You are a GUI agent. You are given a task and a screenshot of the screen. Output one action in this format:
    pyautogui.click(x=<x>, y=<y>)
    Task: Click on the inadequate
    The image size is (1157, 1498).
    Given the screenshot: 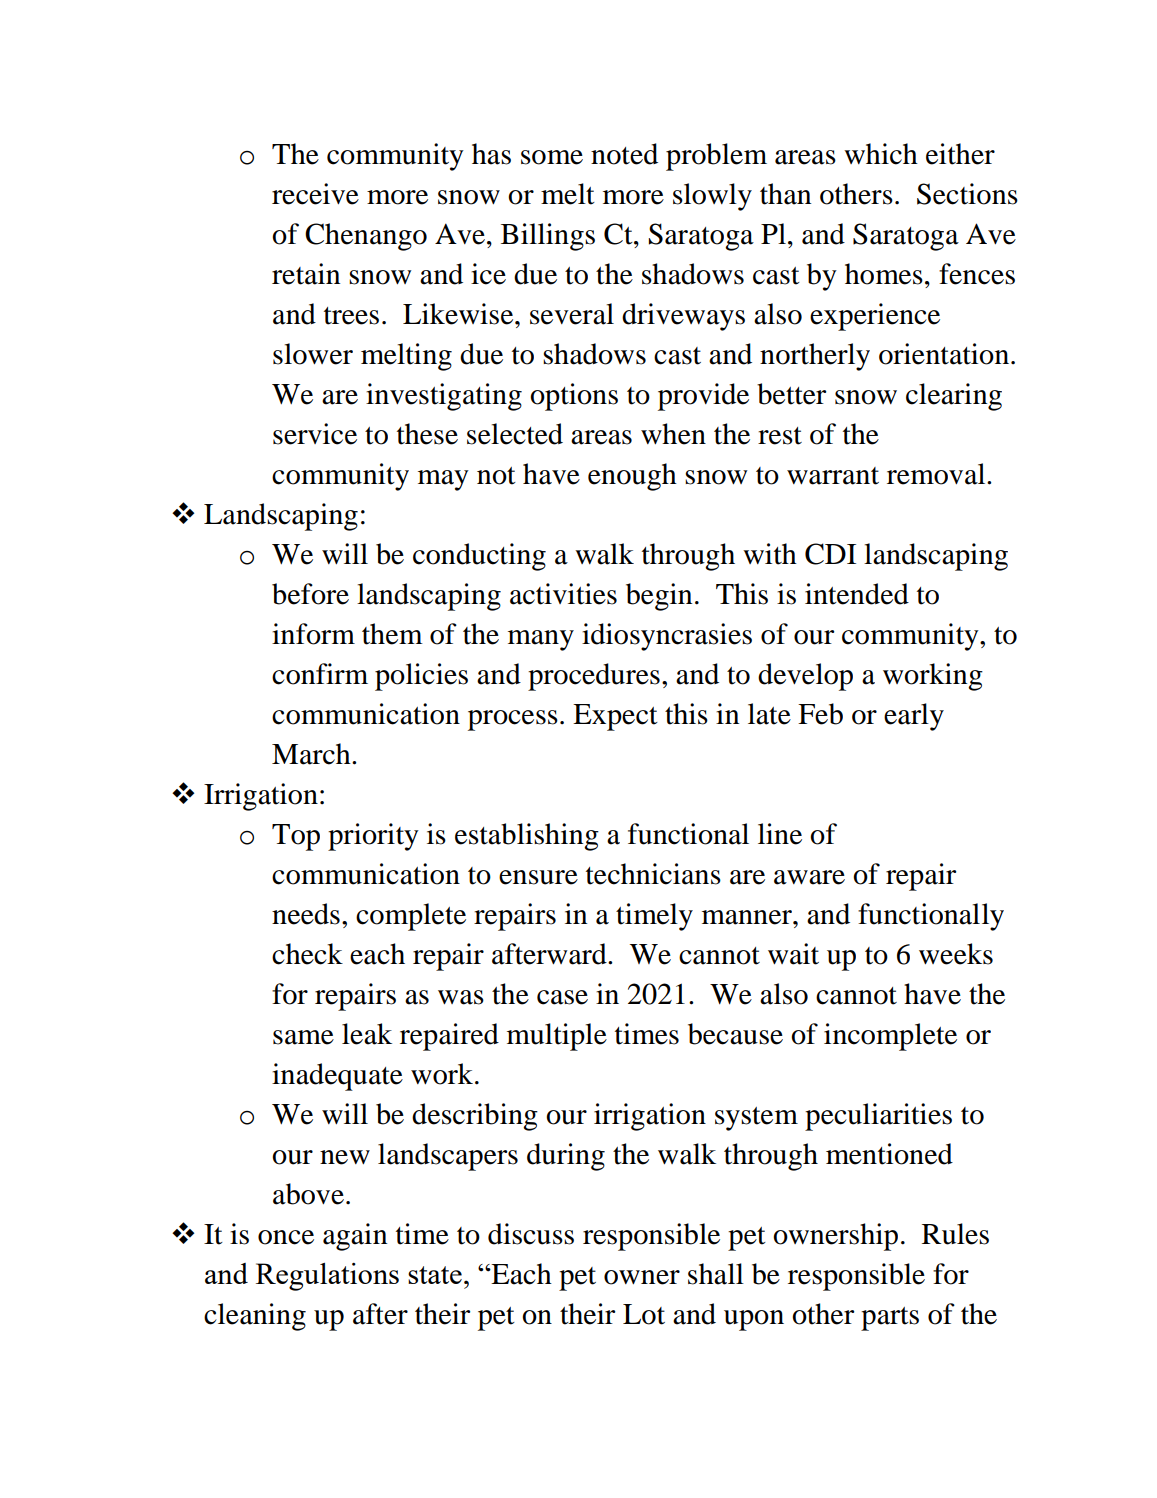 What is the action you would take?
    pyautogui.click(x=337, y=1077)
